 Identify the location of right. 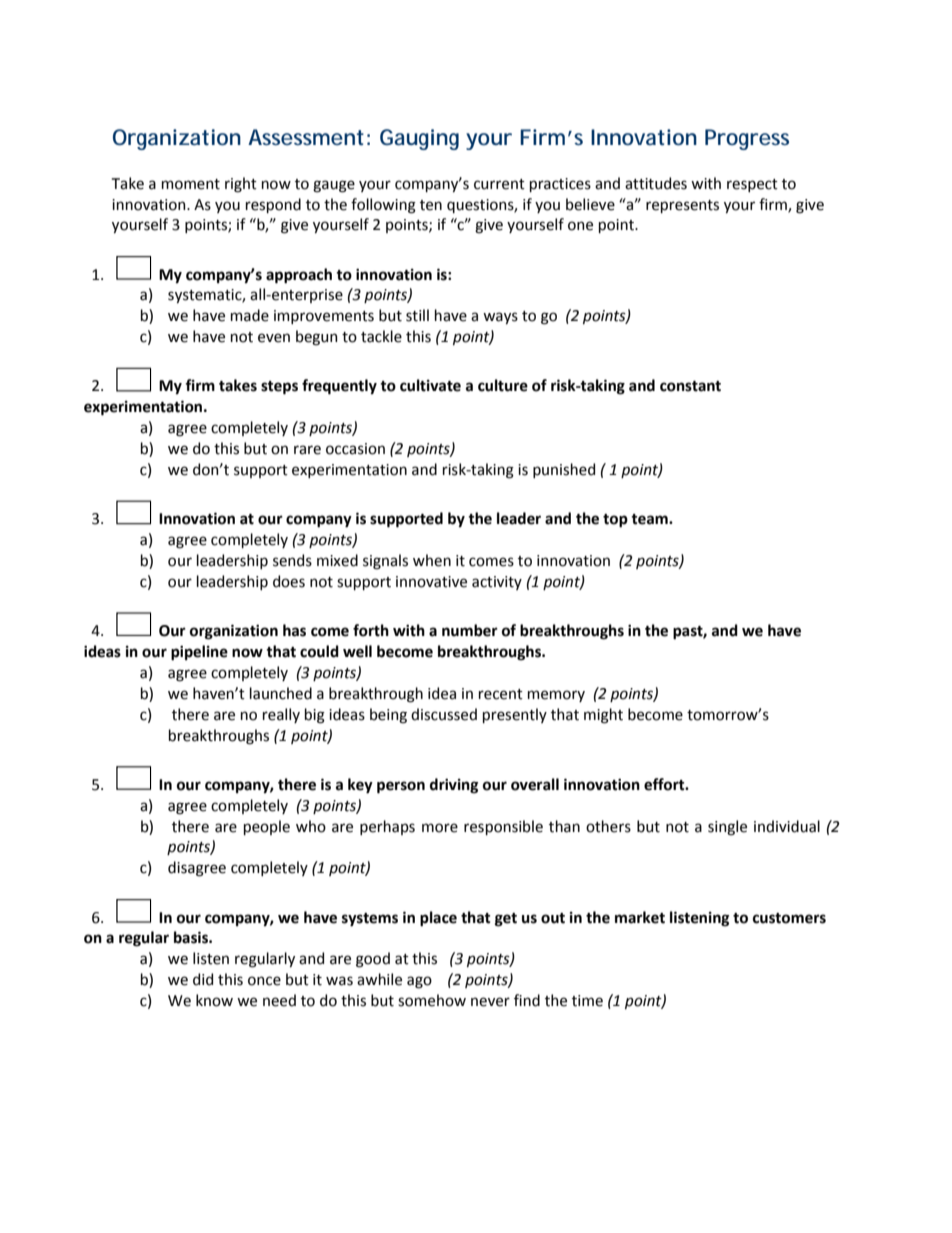
(241, 185).
